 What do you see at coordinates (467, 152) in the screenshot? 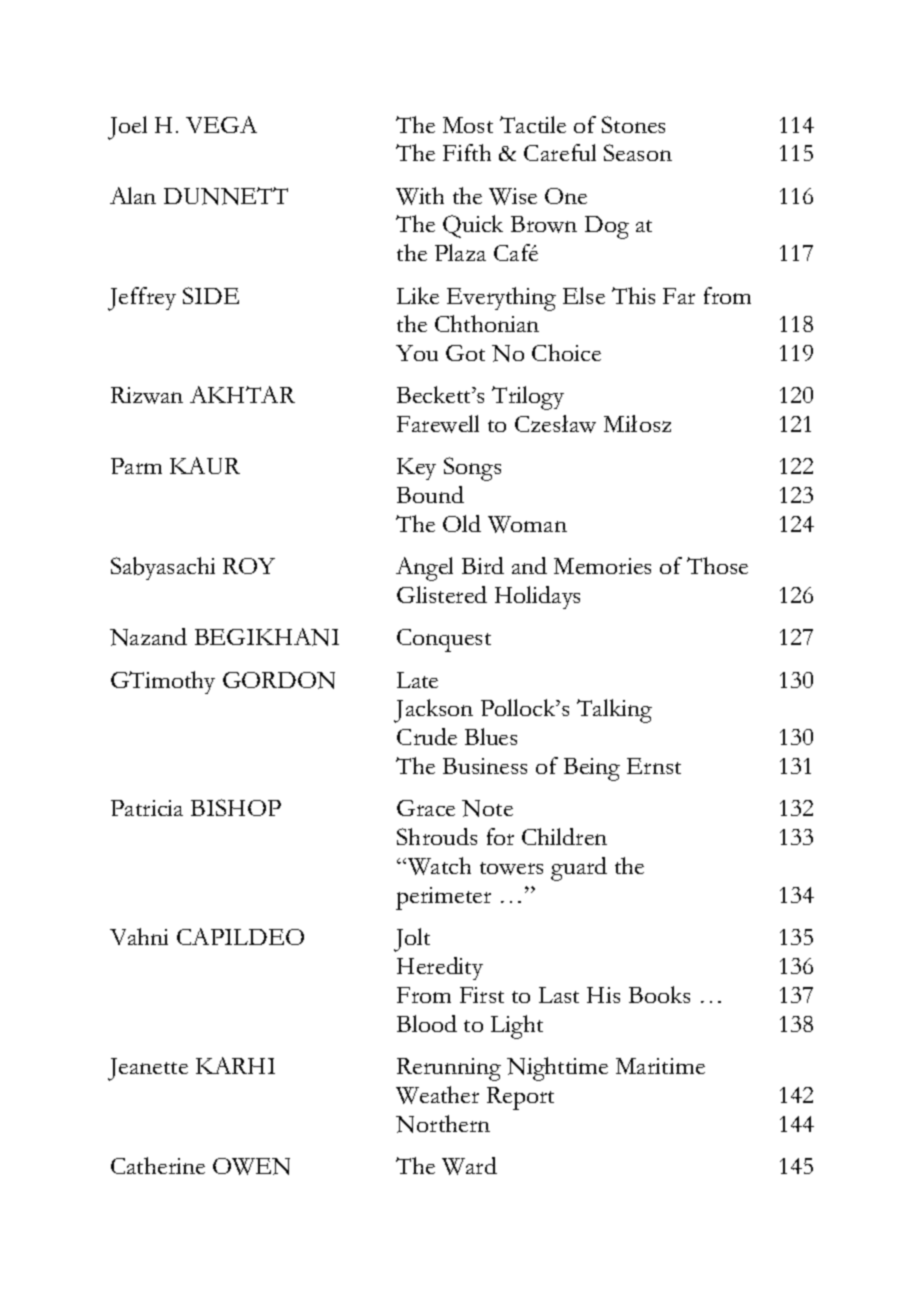
I see `Fifth` at bounding box center [467, 152].
